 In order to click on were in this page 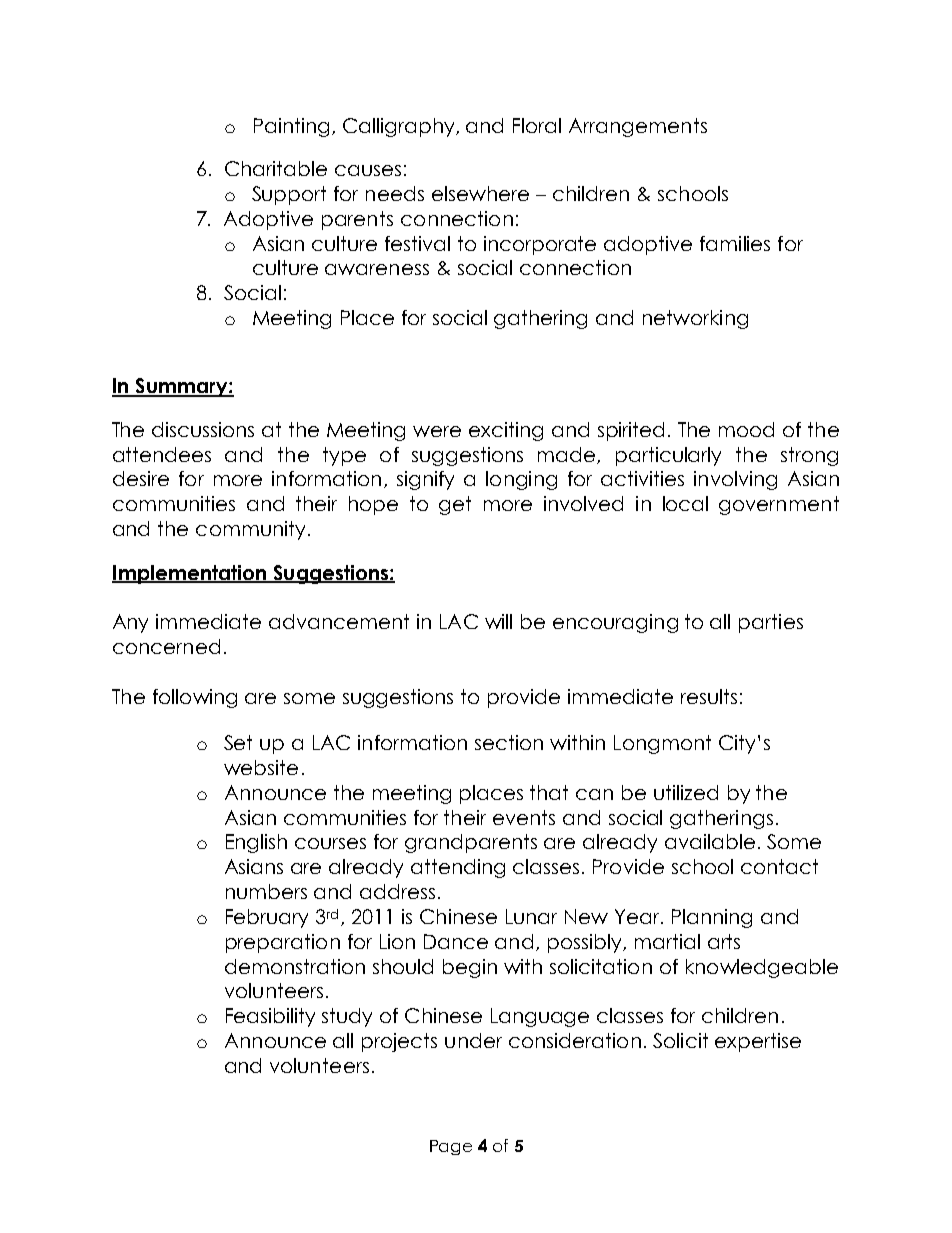, I will do `click(437, 431)`.
